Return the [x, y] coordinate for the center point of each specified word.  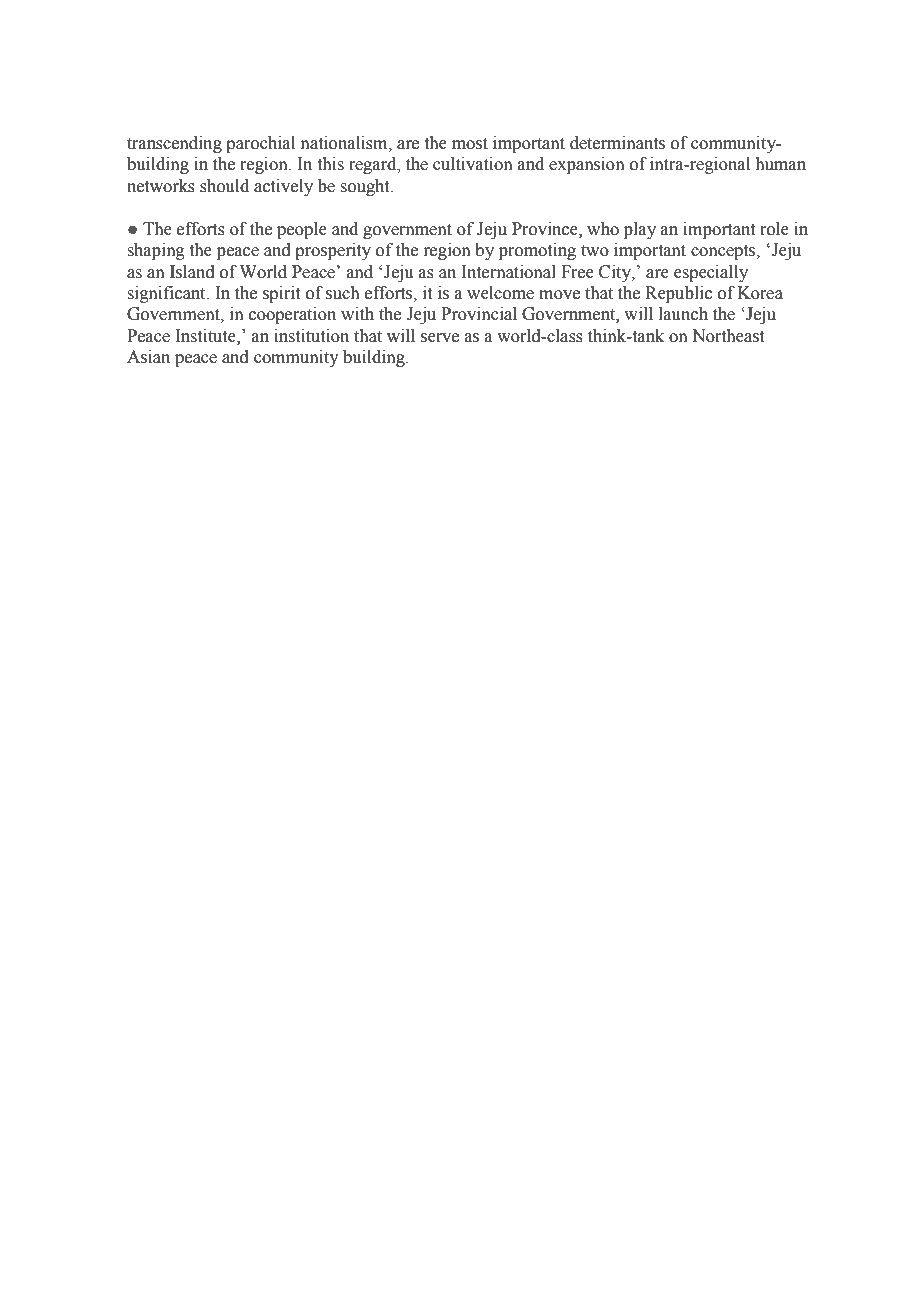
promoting [537, 251]
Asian [148, 357]
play [640, 230]
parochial [260, 144]
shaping [156, 251]
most [470, 144]
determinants [617, 143]
